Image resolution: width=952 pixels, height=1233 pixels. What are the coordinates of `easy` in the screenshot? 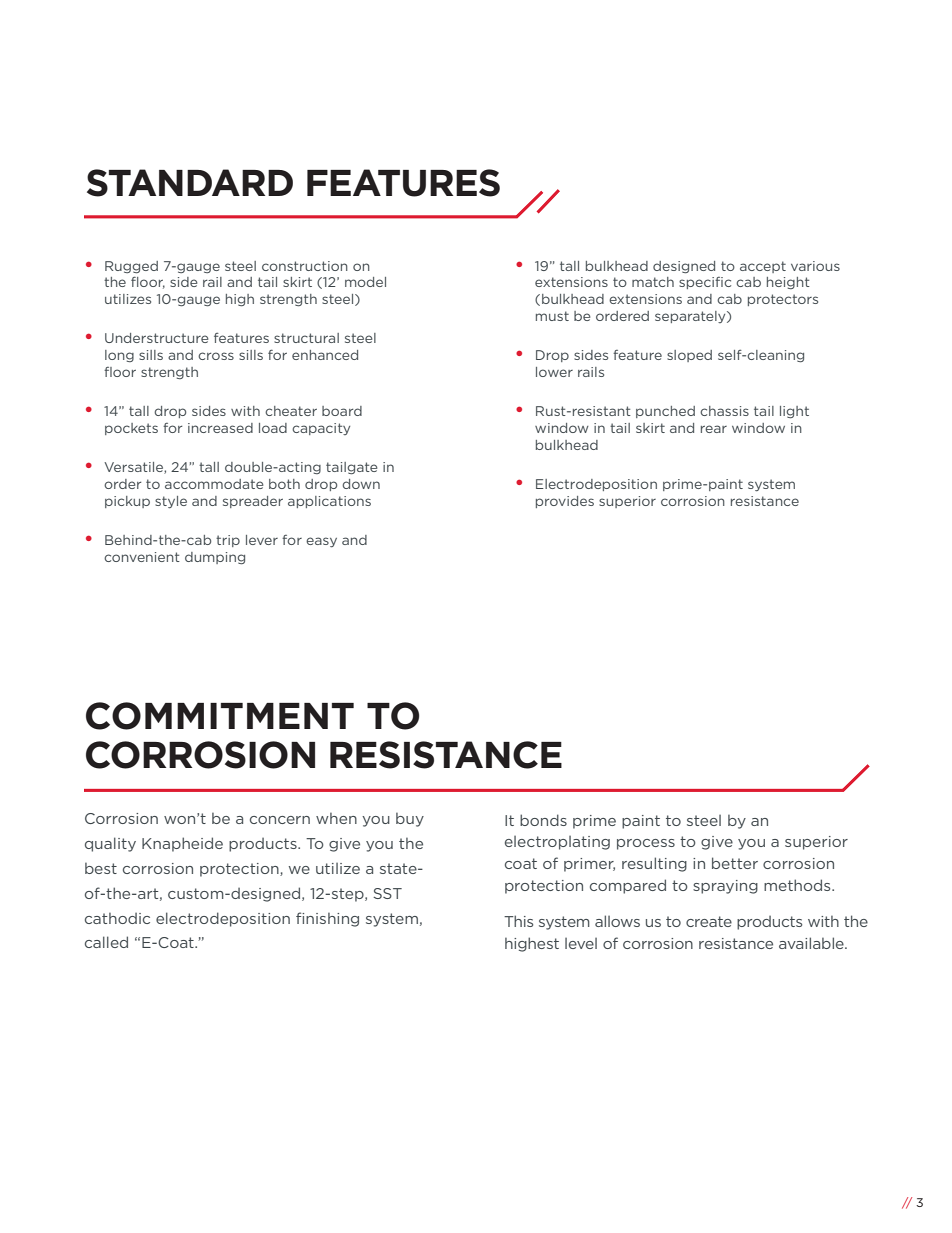 It's located at (321, 542).
